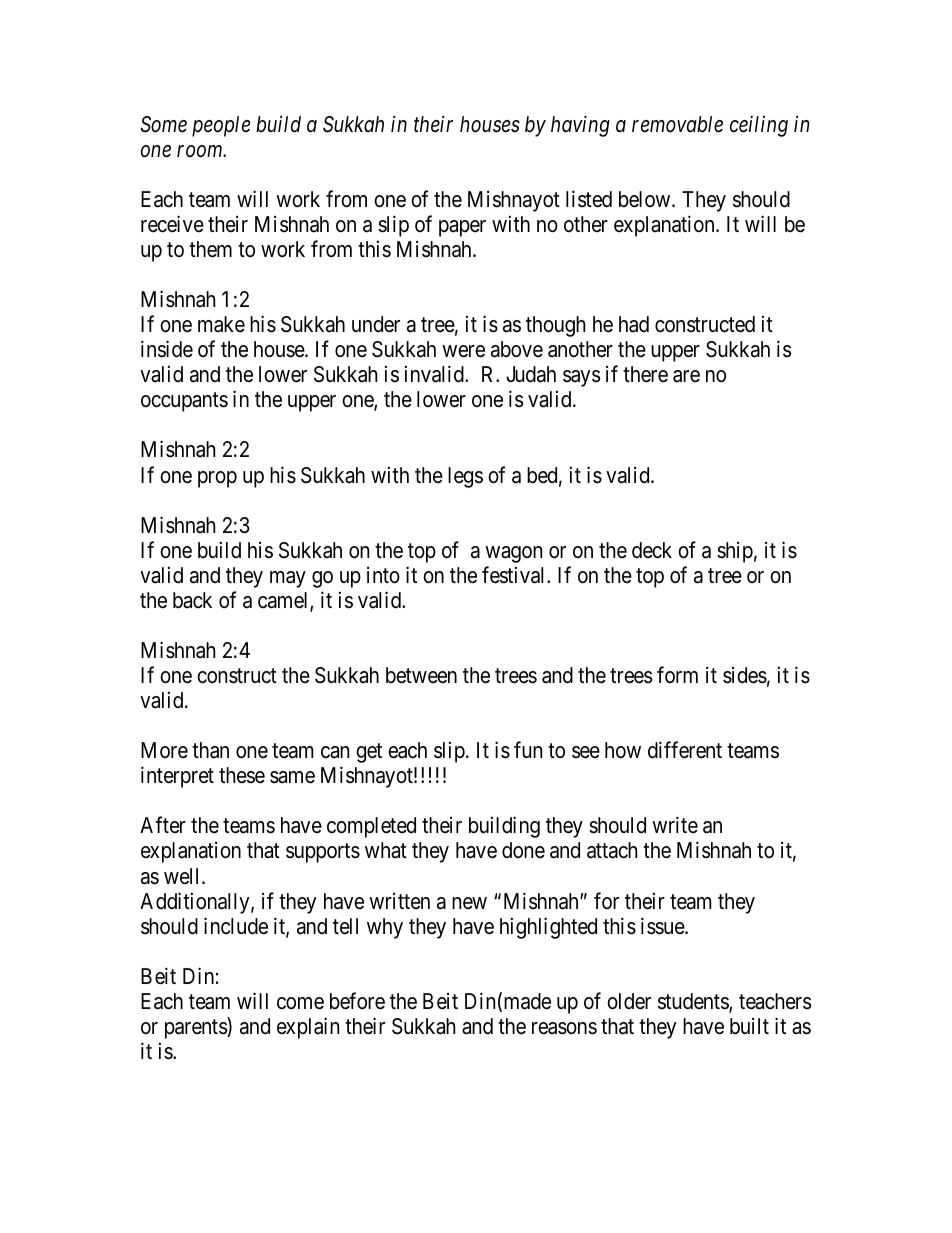 This document has width=952, height=1233. What do you see at coordinates (694, 1002) in the document?
I see `students` at bounding box center [694, 1002].
